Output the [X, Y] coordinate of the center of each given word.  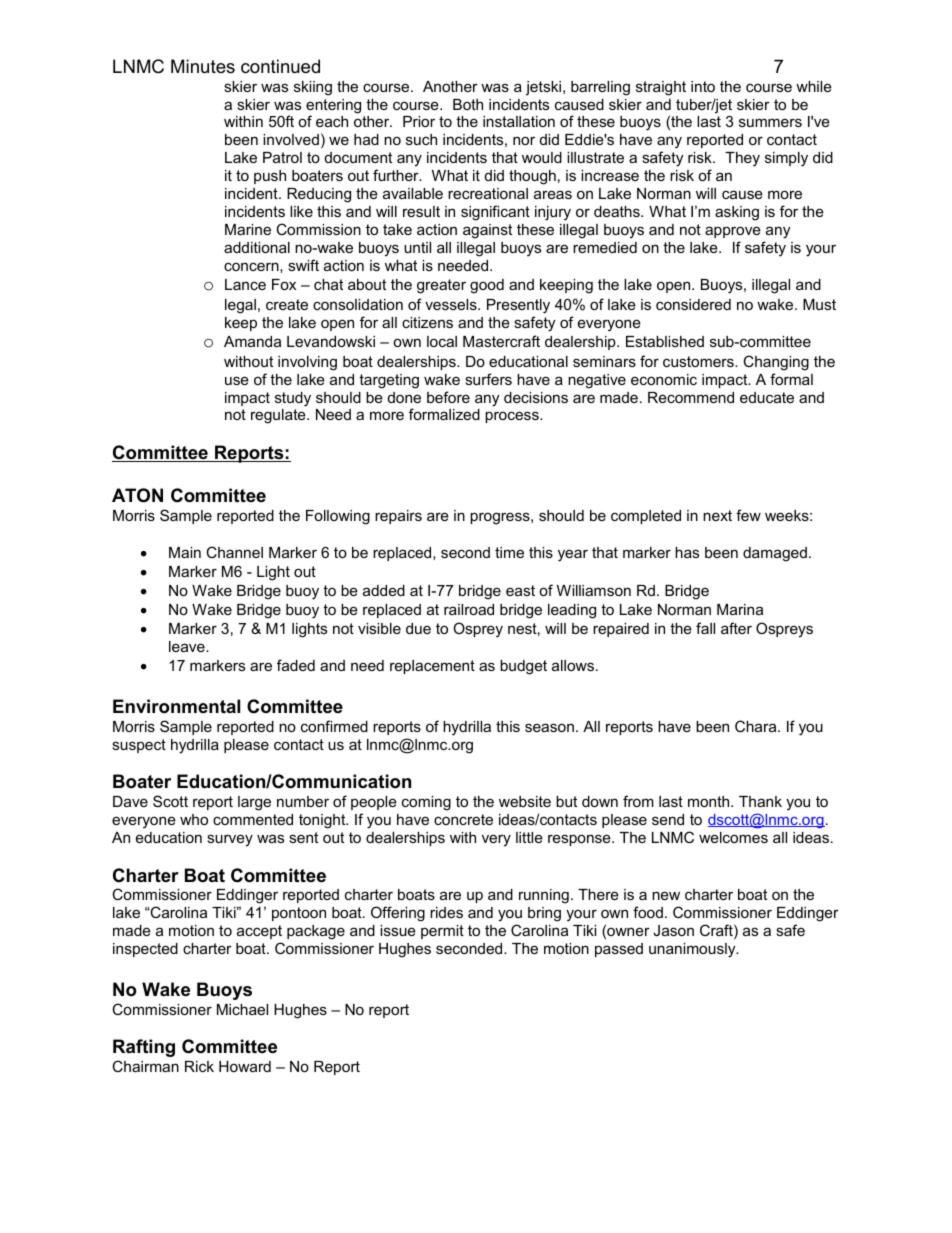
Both [468, 104]
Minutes [203, 66]
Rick [199, 1066]
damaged [775, 554]
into [703, 86]
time [509, 552]
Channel [234, 552]
